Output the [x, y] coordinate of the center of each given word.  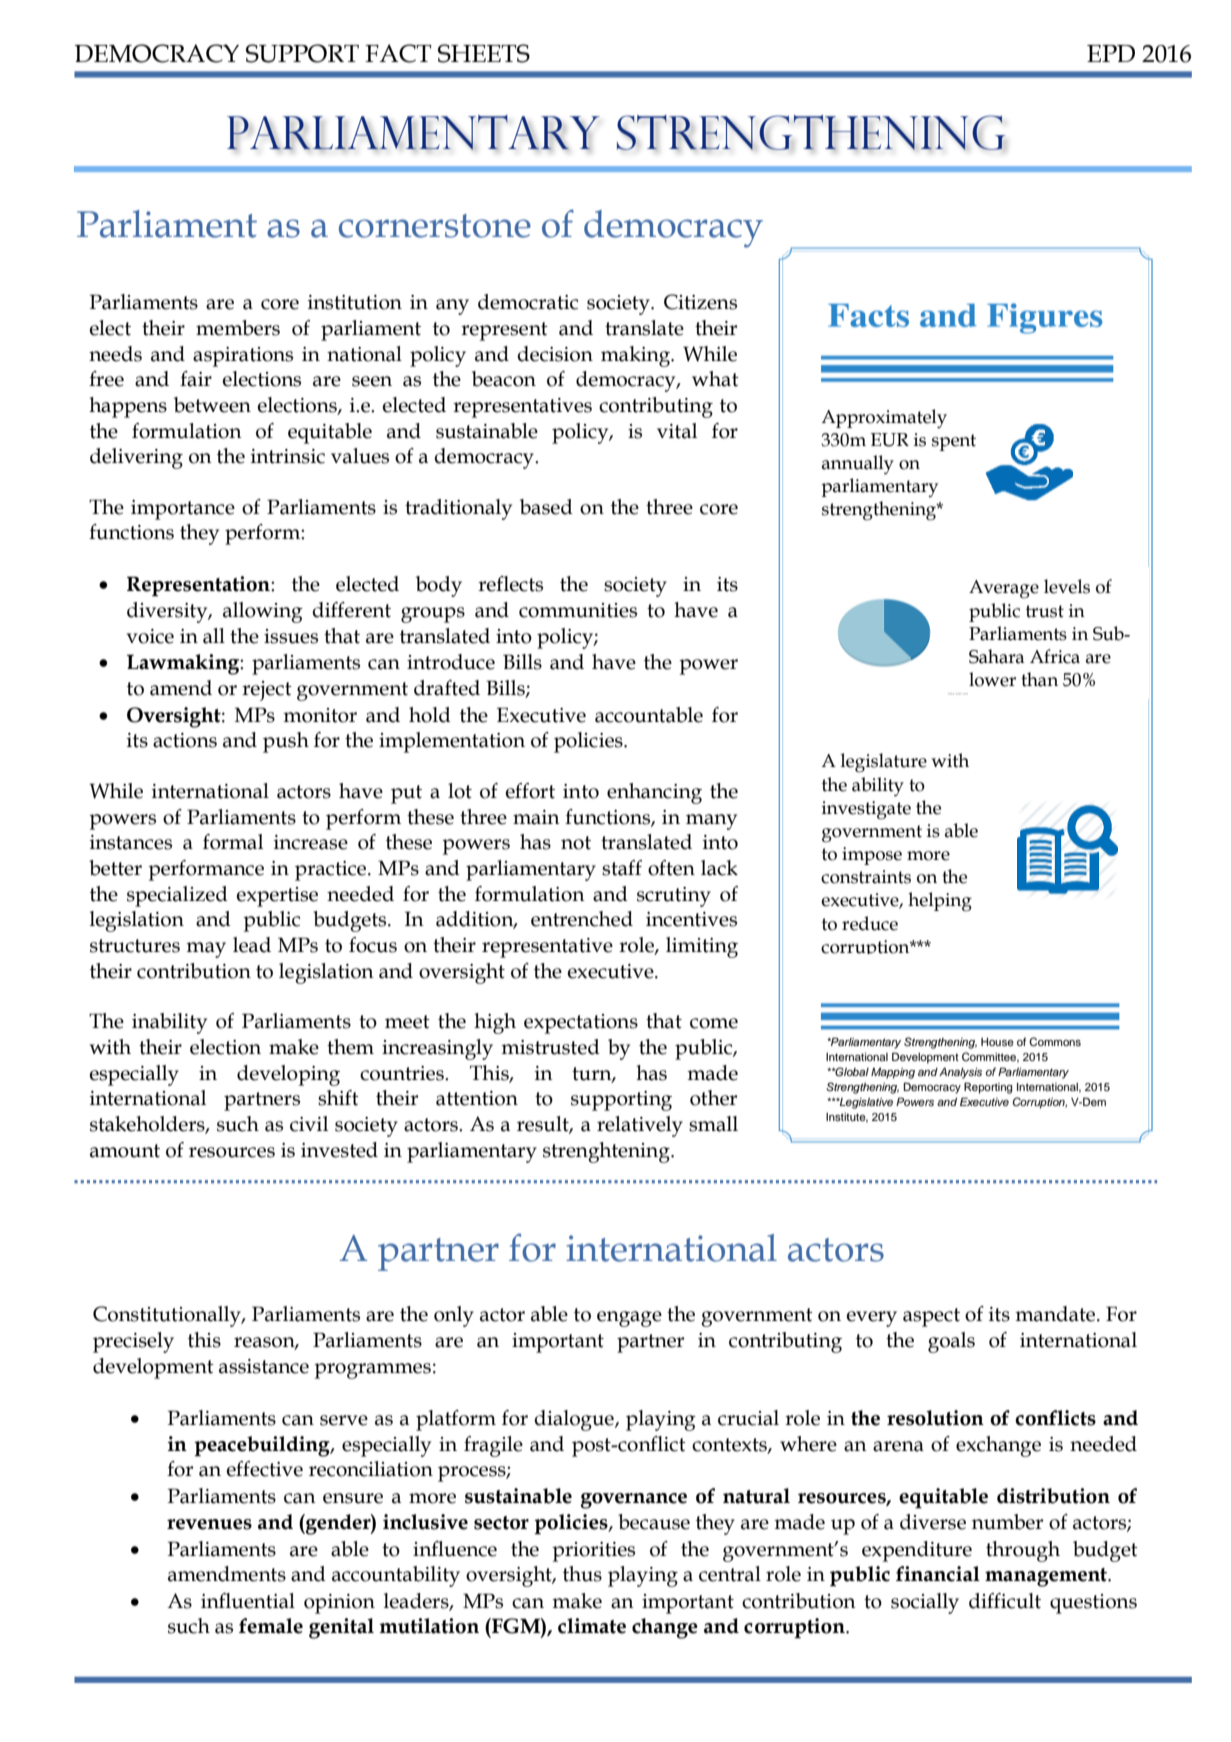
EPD [1111, 53]
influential [248, 1601]
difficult [1005, 1601]
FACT [398, 53]
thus [582, 1574]
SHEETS [484, 53]
